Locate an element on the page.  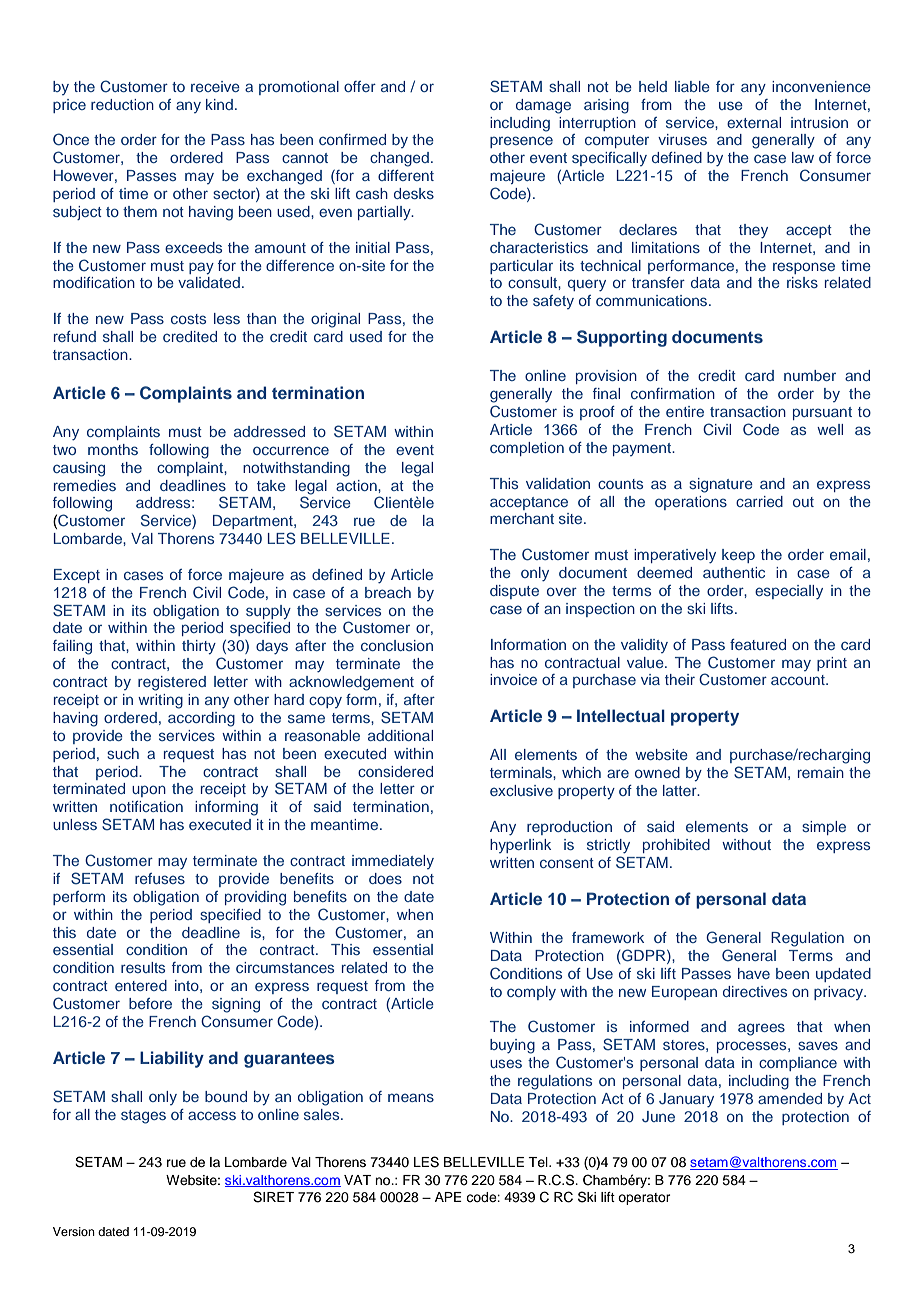
Except is located at coordinates (77, 576).
